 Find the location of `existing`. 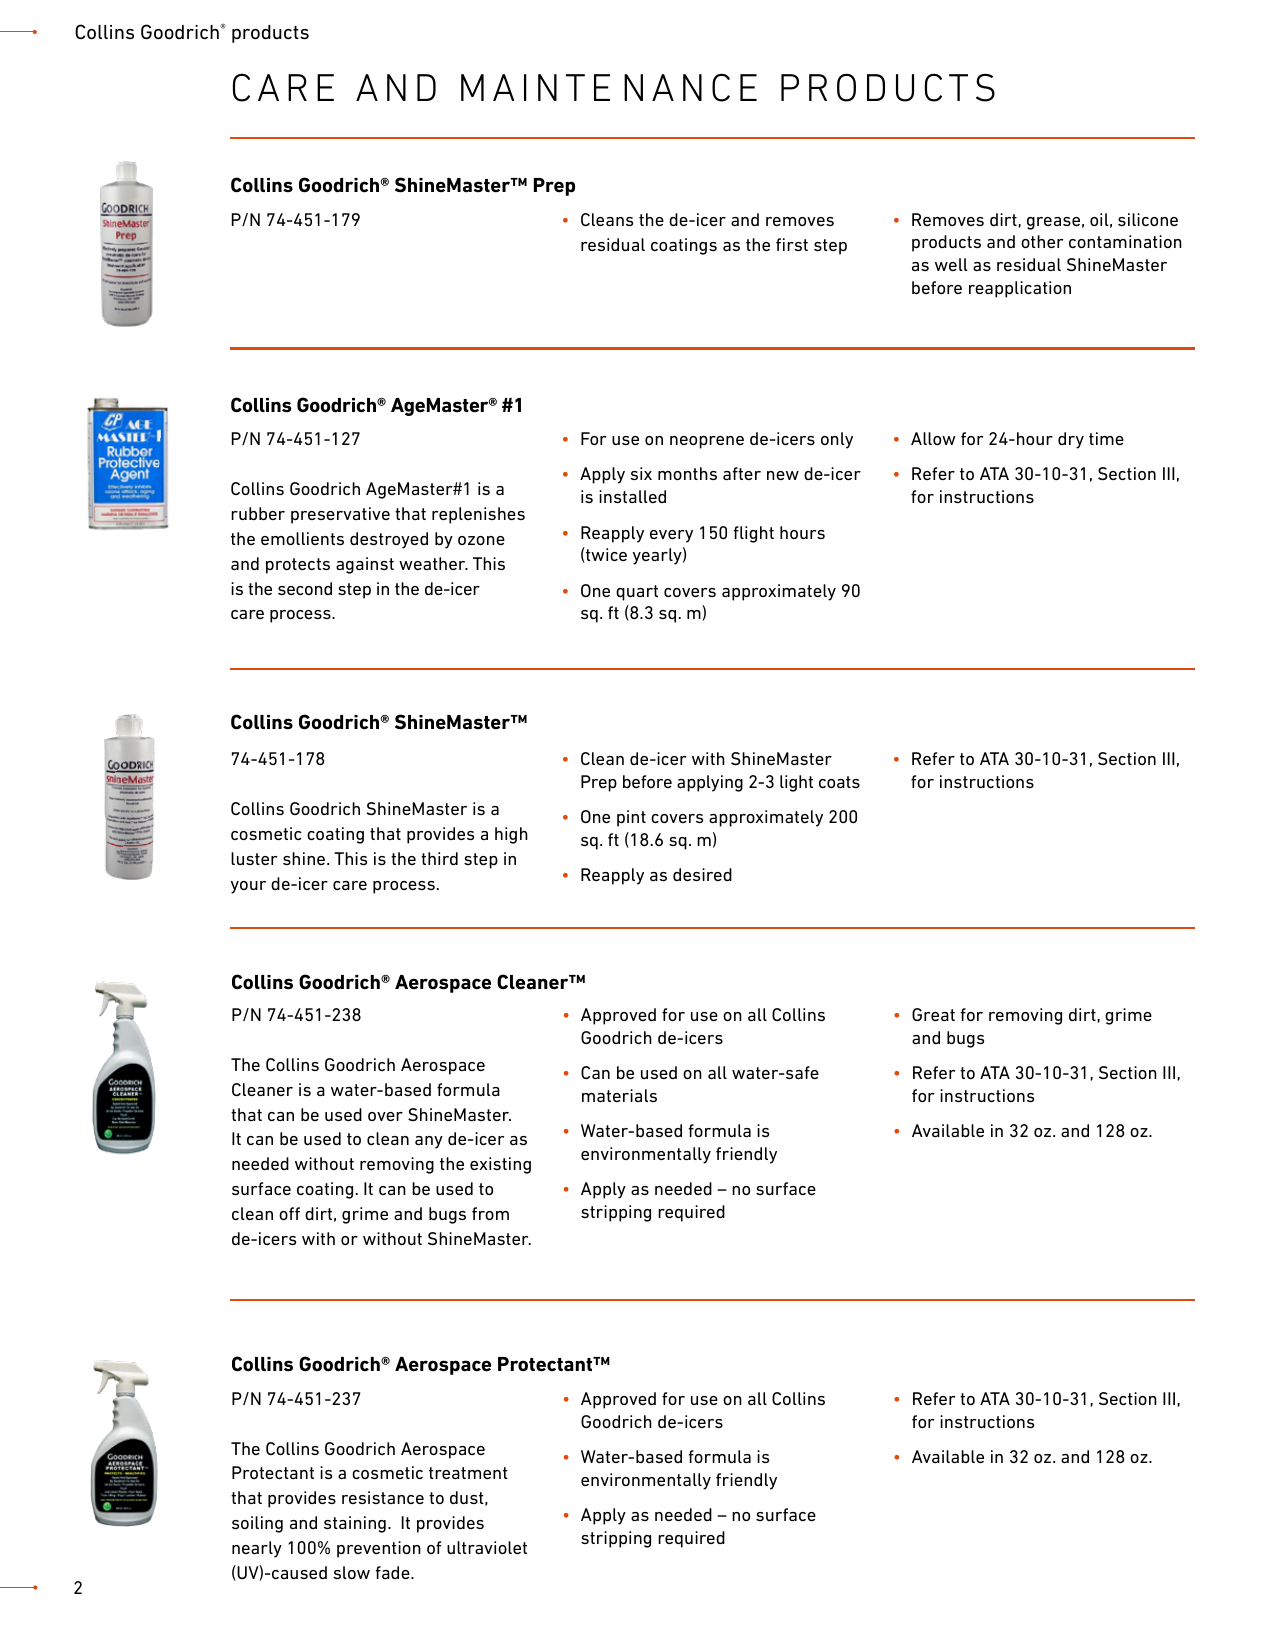

existing is located at coordinates (500, 1165).
